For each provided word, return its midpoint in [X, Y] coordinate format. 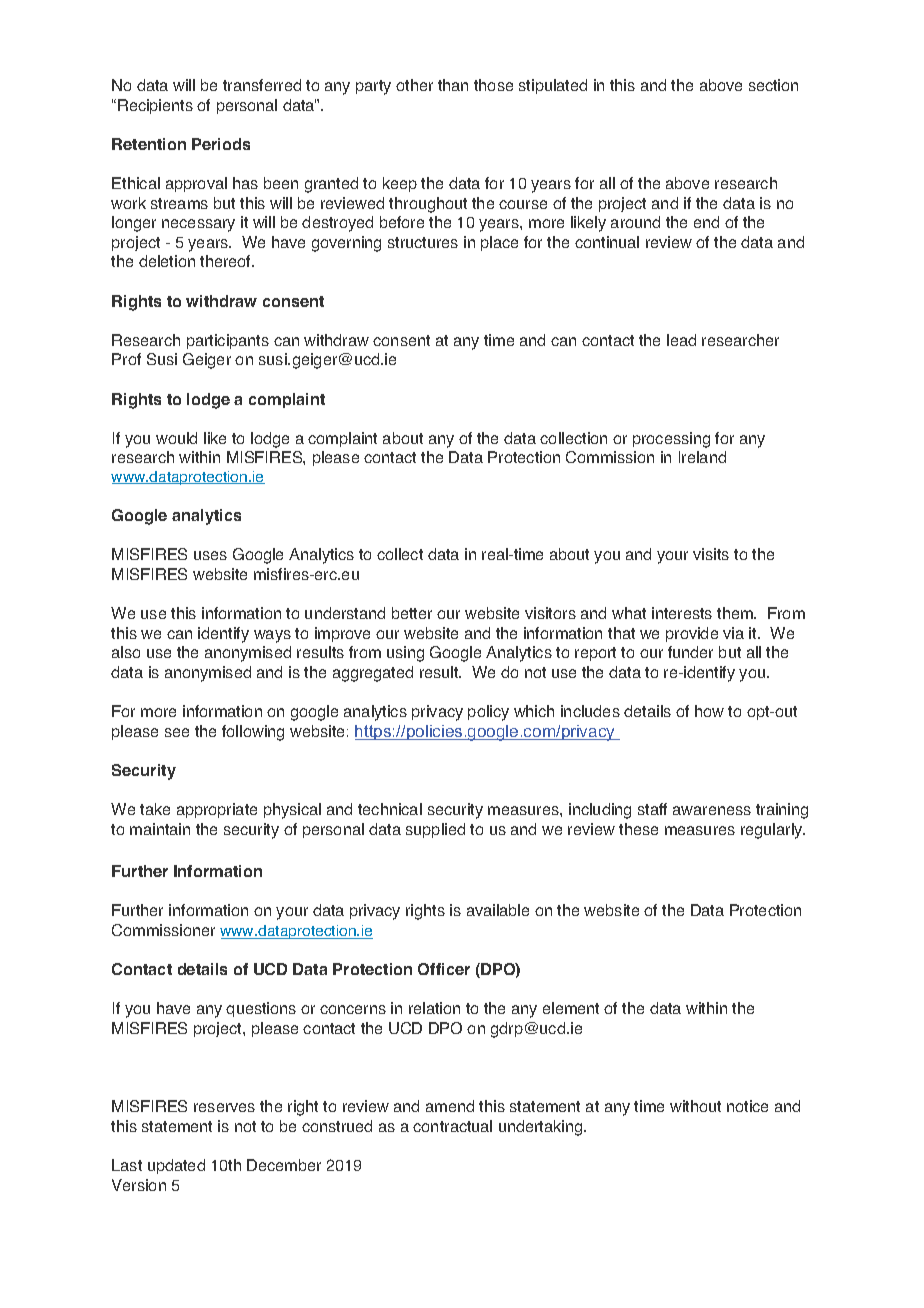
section [773, 85]
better [412, 613]
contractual [452, 1126]
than [453, 85]
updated [176, 1166]
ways [272, 636]
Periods [221, 144]
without [695, 1106]
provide [692, 634]
